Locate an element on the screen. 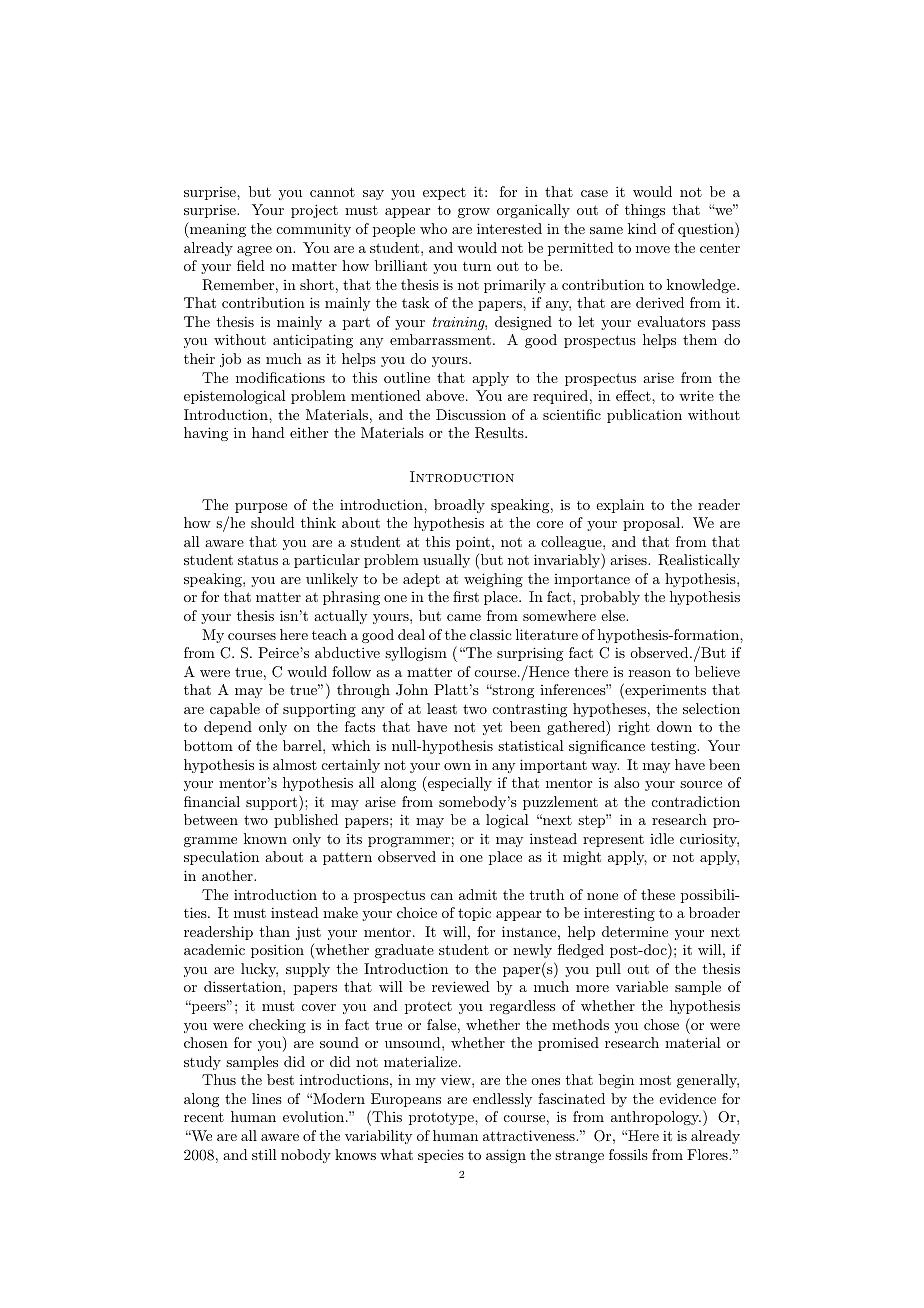 The image size is (924, 1308). grow is located at coordinates (474, 213).
